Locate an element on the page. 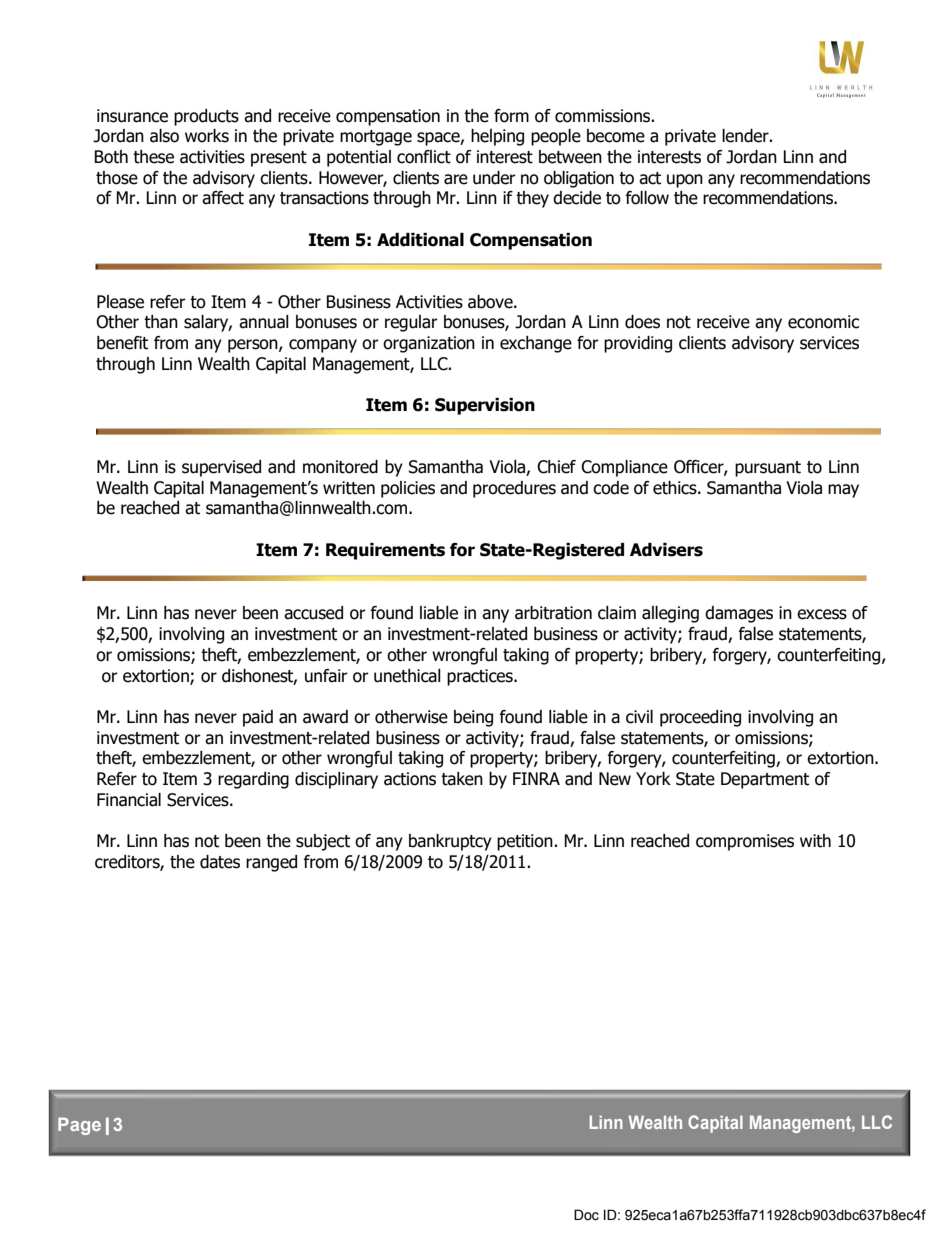  helping is located at coordinates (497, 137).
